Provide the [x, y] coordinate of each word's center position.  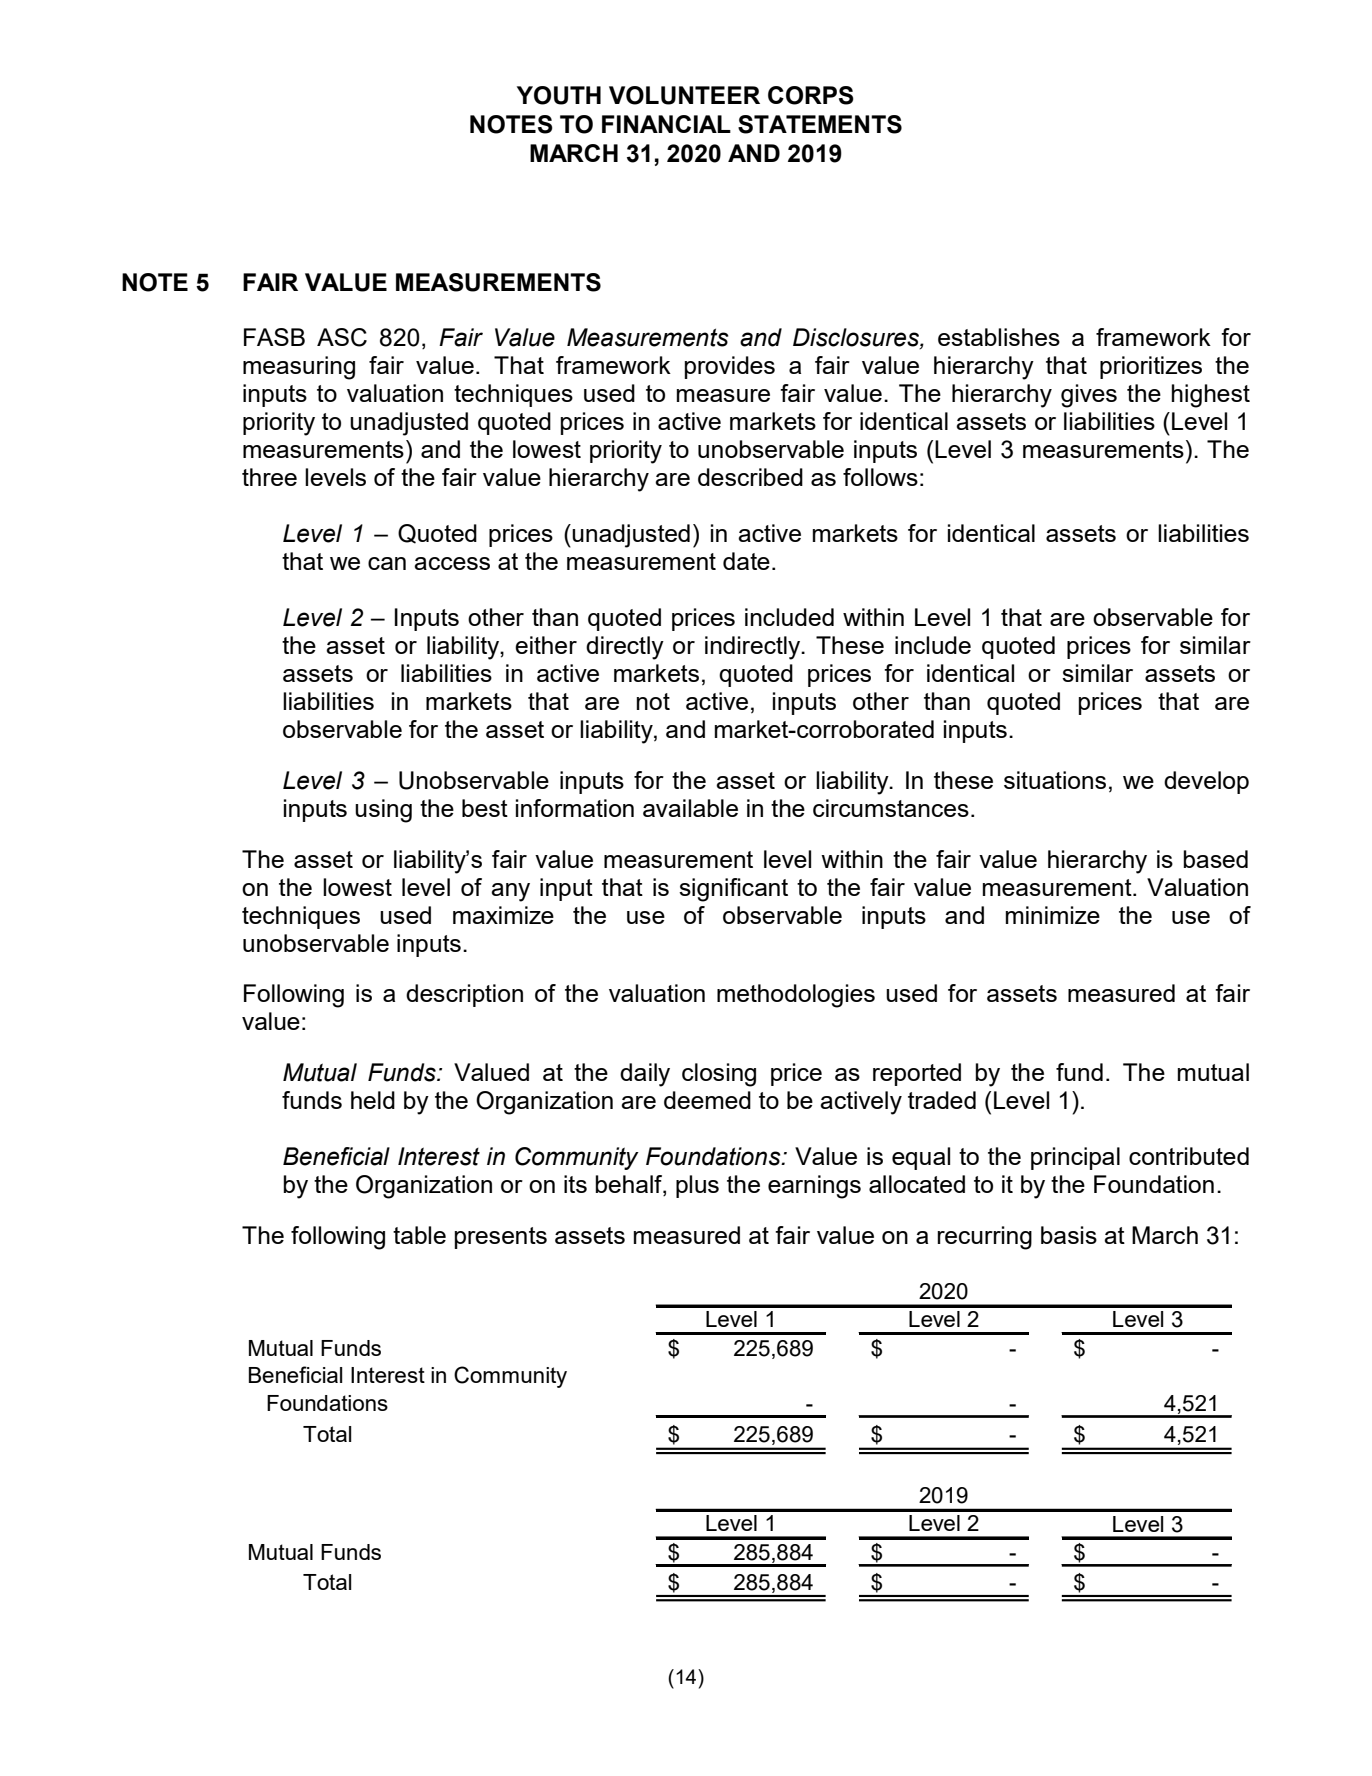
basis [1069, 1235]
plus [697, 1186]
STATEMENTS [820, 124]
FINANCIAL [666, 124]
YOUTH [559, 95]
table [419, 1235]
